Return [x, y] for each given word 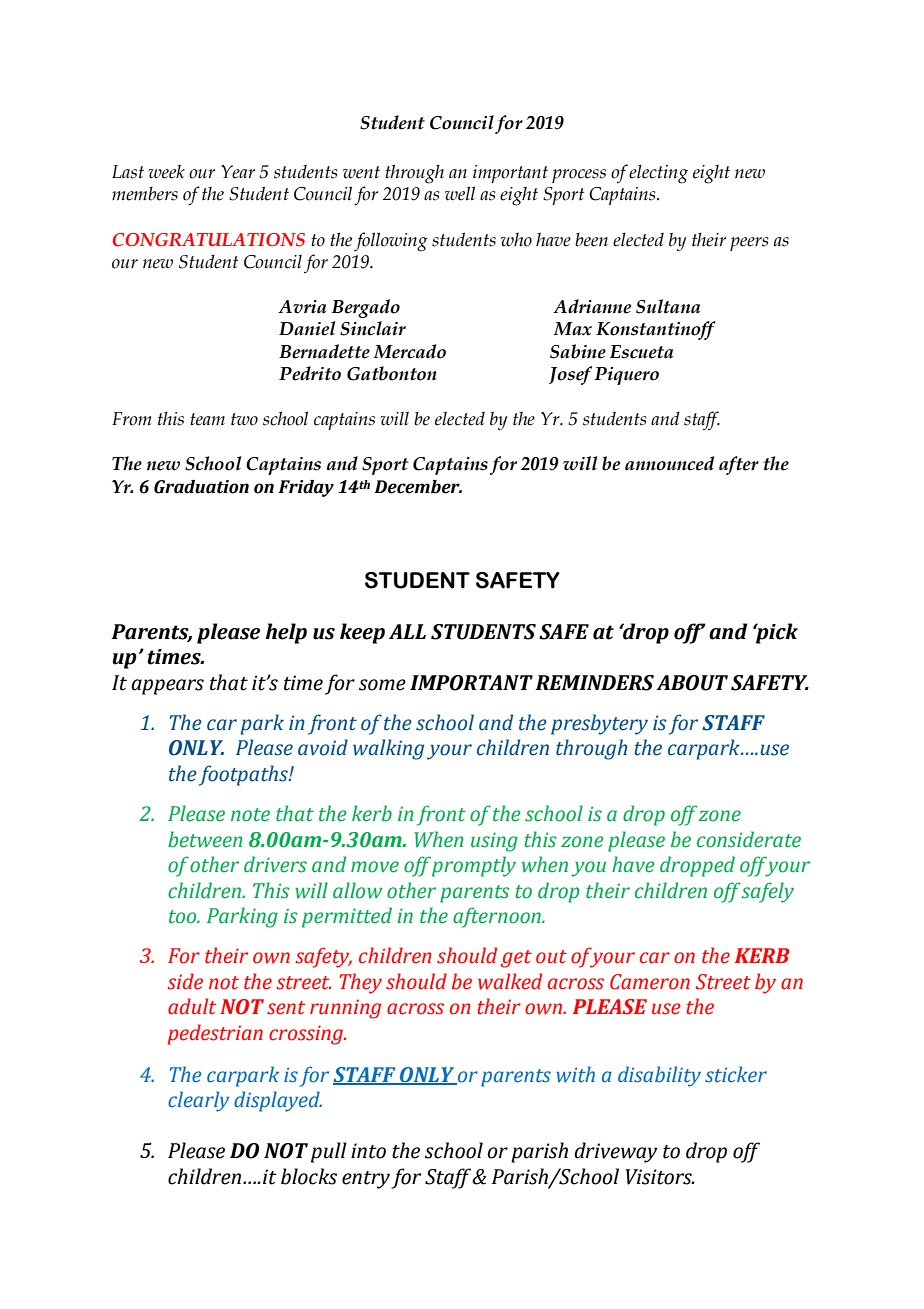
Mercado [409, 351]
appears [167, 687]
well [460, 193]
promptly [474, 866]
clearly [198, 1101]
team [207, 419]
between [205, 839]
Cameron [650, 982]
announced [669, 463]
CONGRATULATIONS [209, 240]
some [382, 685]
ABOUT [692, 683]
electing [658, 174]
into [368, 1151]
